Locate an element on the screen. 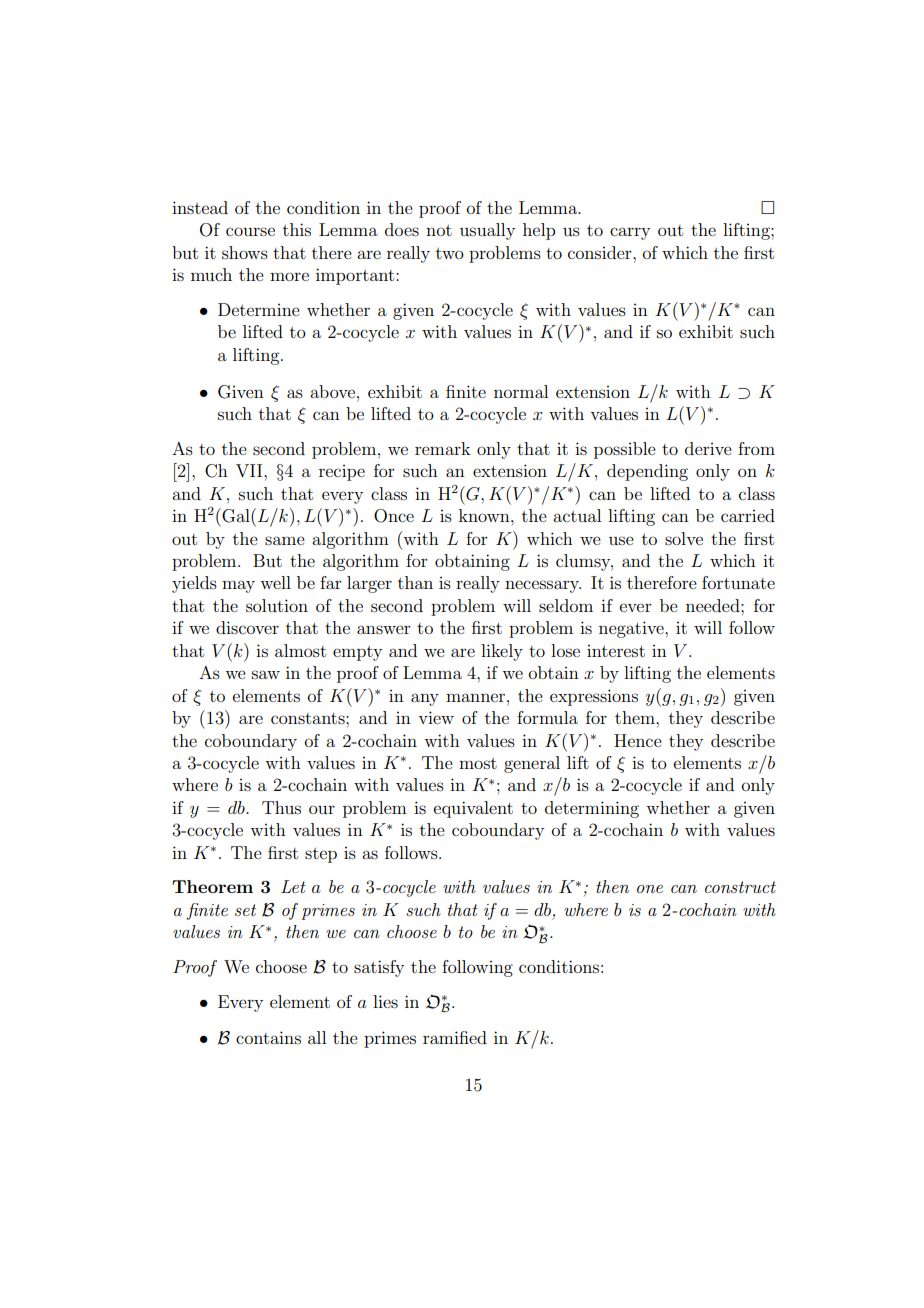 The image size is (924, 1308). above is located at coordinates (334, 391).
